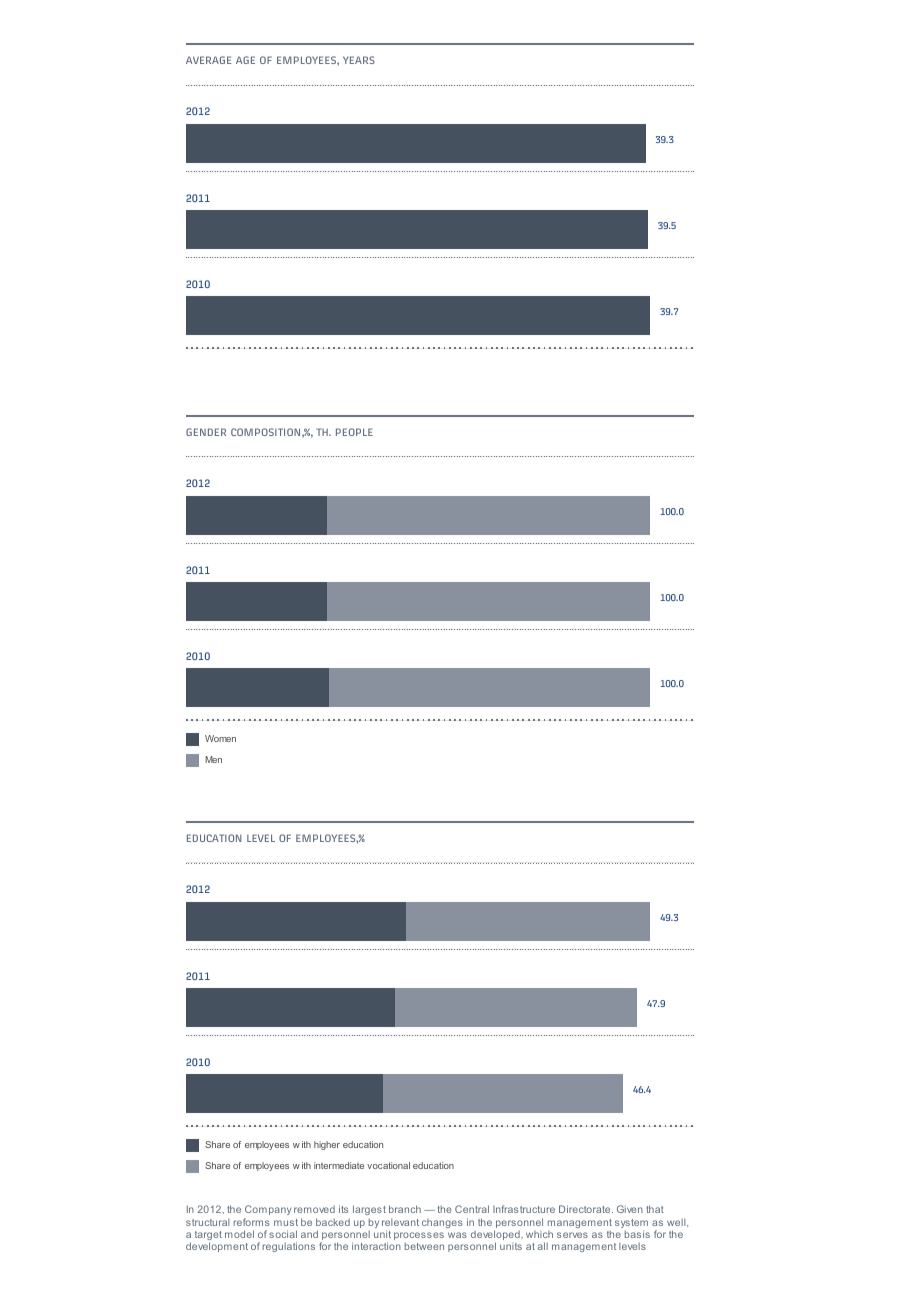 The width and height of the document is (924, 1303). Describe the element at coordinates (359, 60) in the document. I see `YEARS` at that location.
